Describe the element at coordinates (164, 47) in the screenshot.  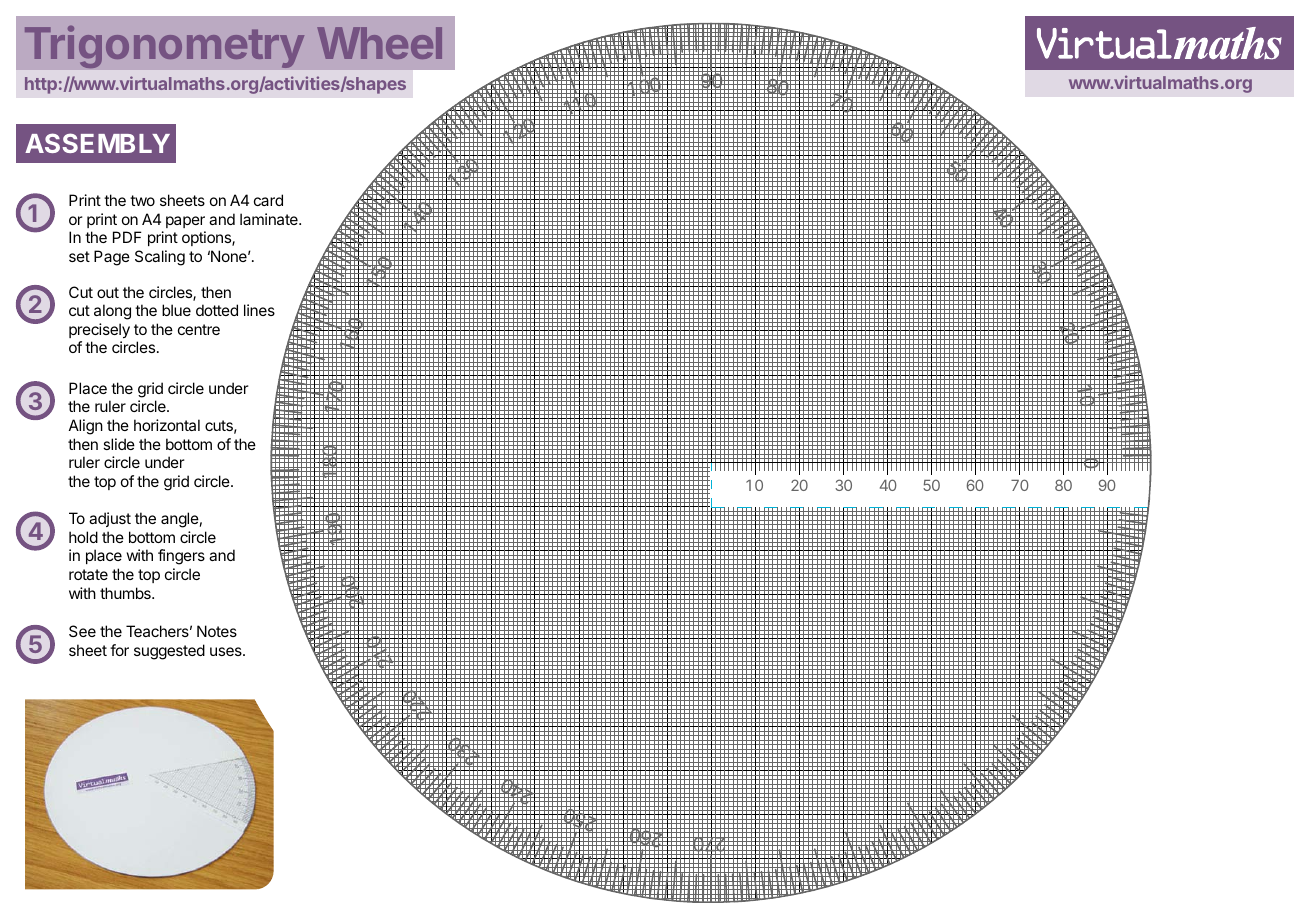
I see `Trigonometry` at that location.
